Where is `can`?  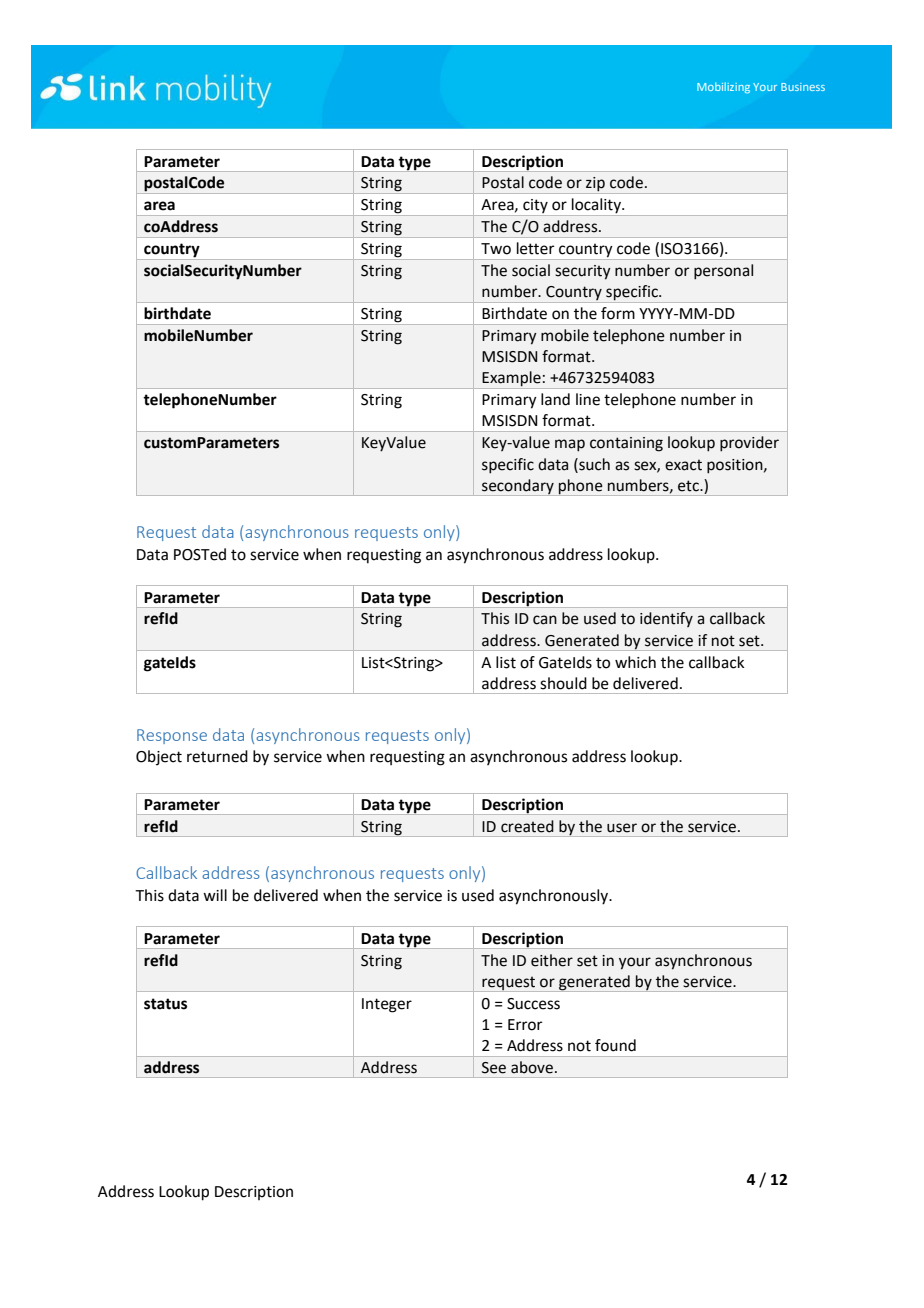 can is located at coordinates (545, 620).
